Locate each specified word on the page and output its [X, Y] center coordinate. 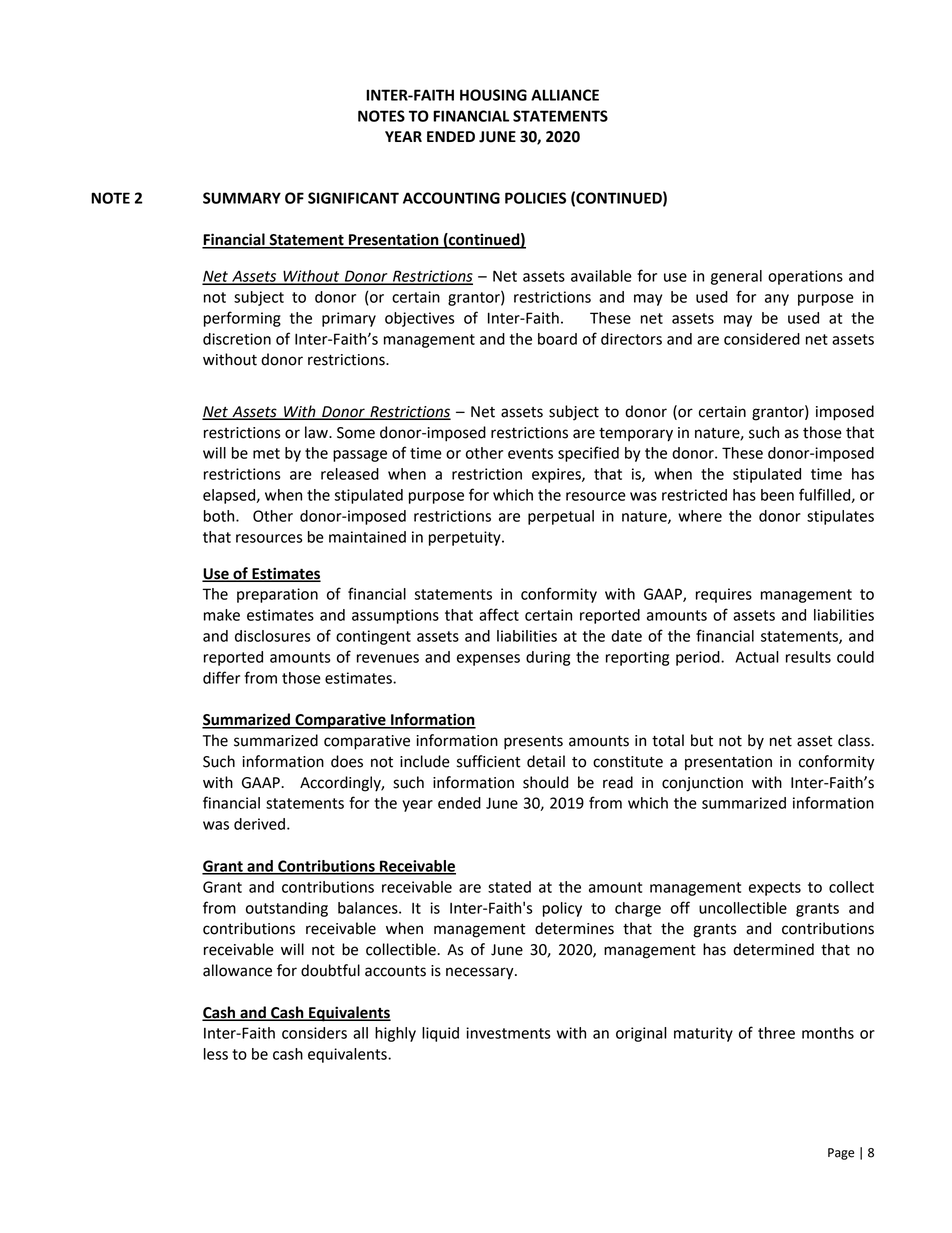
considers [314, 1033]
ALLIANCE [565, 95]
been [777, 495]
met [266, 453]
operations [805, 277]
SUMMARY [242, 198]
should [545, 782]
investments [508, 1033]
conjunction [702, 784]
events [530, 453]
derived [259, 824]
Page [841, 1154]
